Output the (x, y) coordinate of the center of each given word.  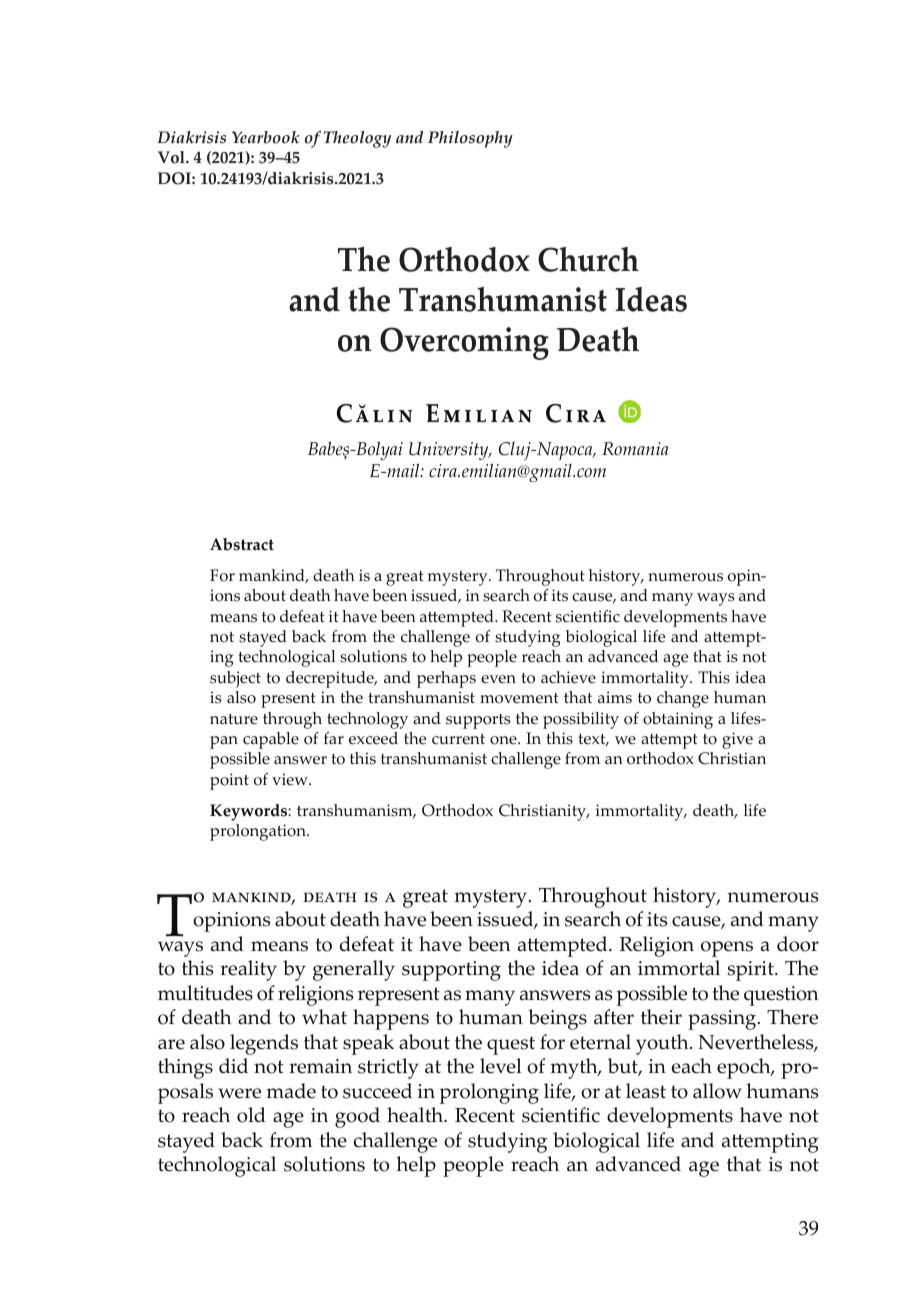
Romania (635, 449)
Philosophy (470, 139)
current (458, 739)
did (233, 1066)
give (737, 740)
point (229, 781)
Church (588, 259)
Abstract (242, 544)
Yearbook (266, 137)
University (450, 451)
